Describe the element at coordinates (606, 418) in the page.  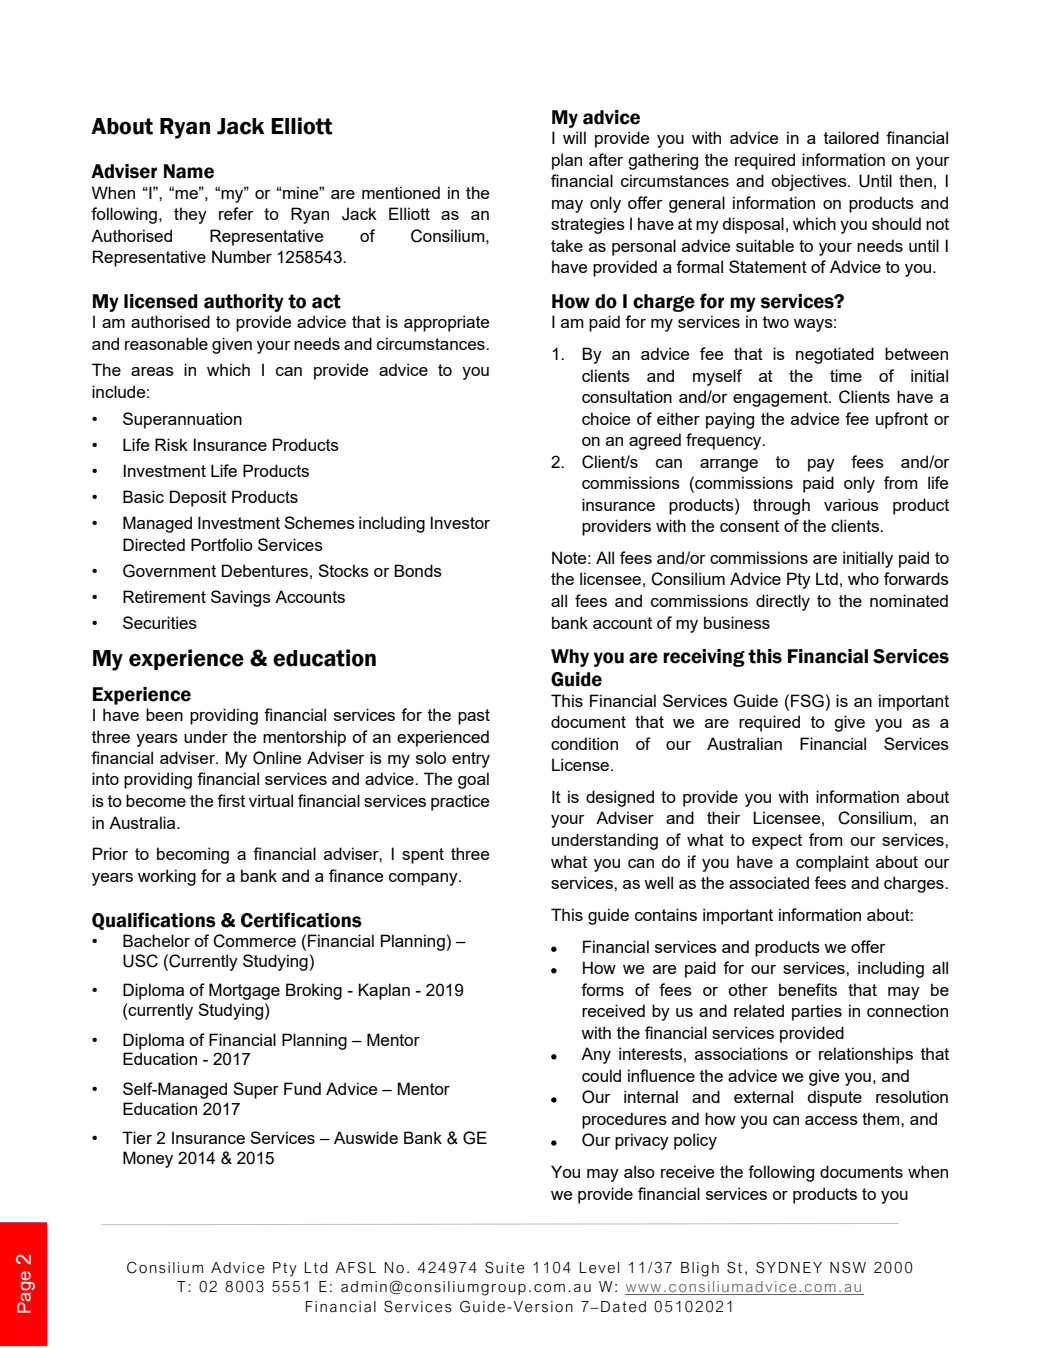
I see `choice` at that location.
